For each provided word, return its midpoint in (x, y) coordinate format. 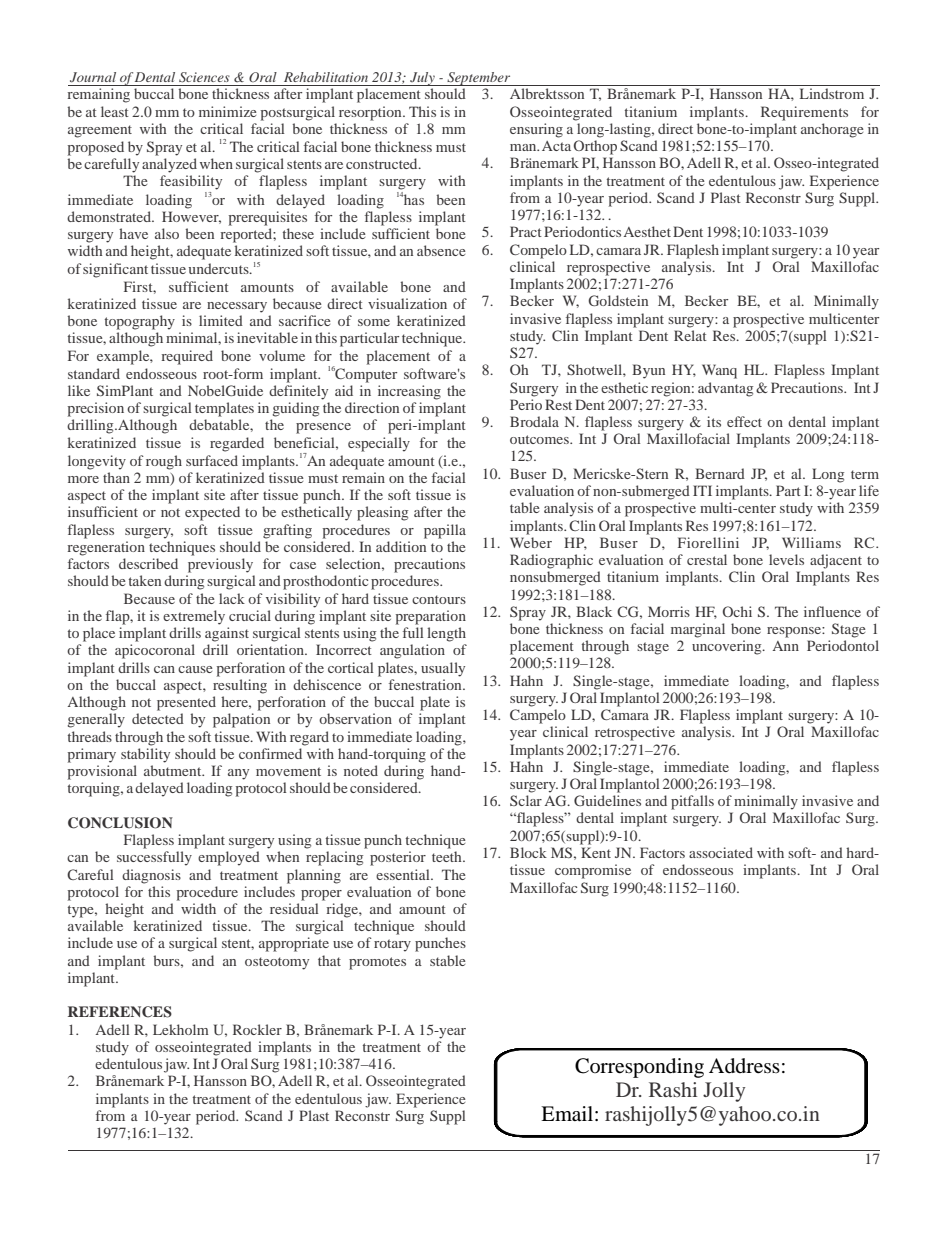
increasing (409, 392)
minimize (228, 111)
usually (443, 669)
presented (186, 703)
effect (744, 421)
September (479, 79)
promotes (377, 963)
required (187, 357)
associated (721, 852)
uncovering (728, 647)
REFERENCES (120, 1012)
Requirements (804, 113)
